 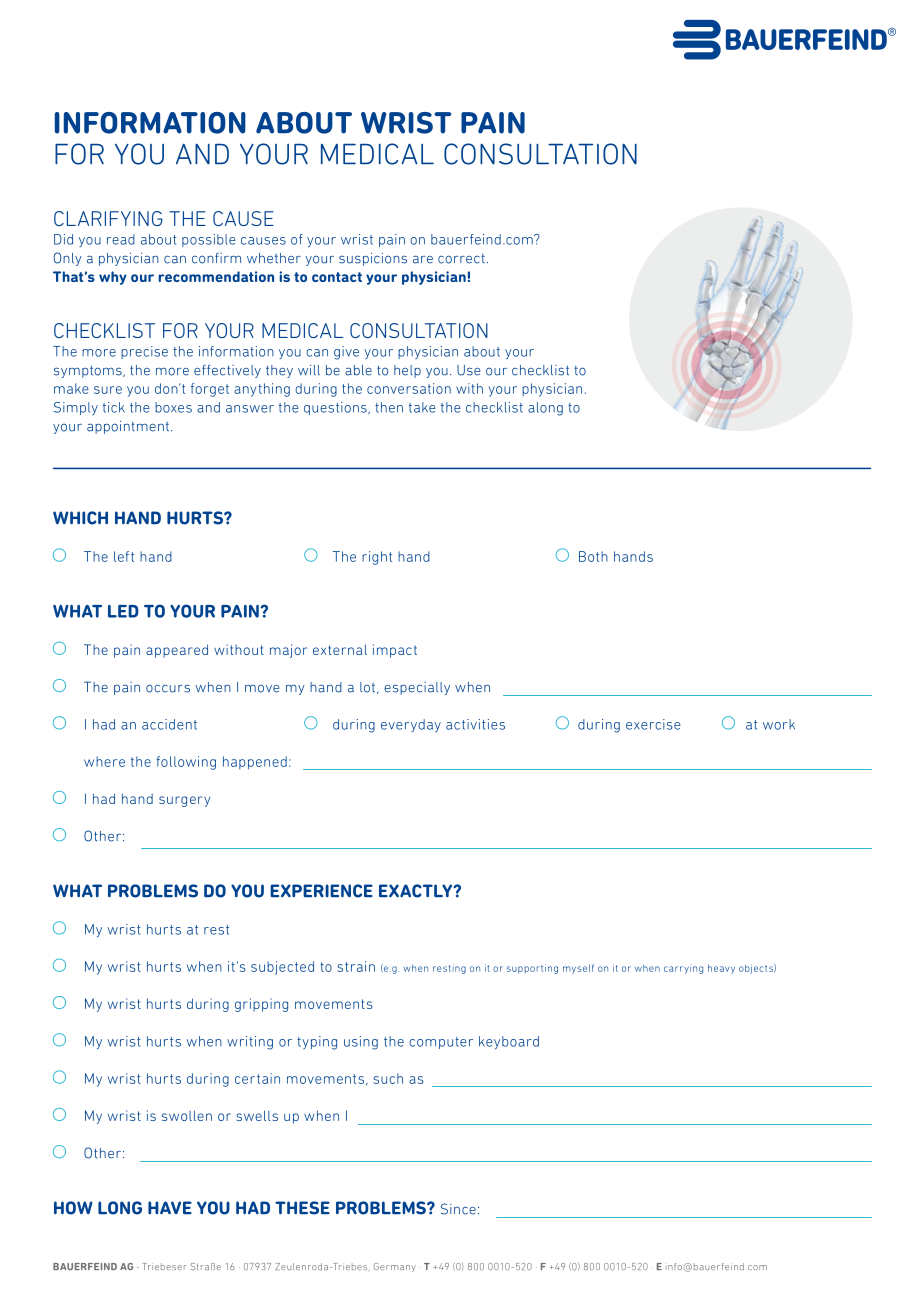 What do you see at coordinates (395, 1267) in the screenshot?
I see `Germany` at bounding box center [395, 1267].
